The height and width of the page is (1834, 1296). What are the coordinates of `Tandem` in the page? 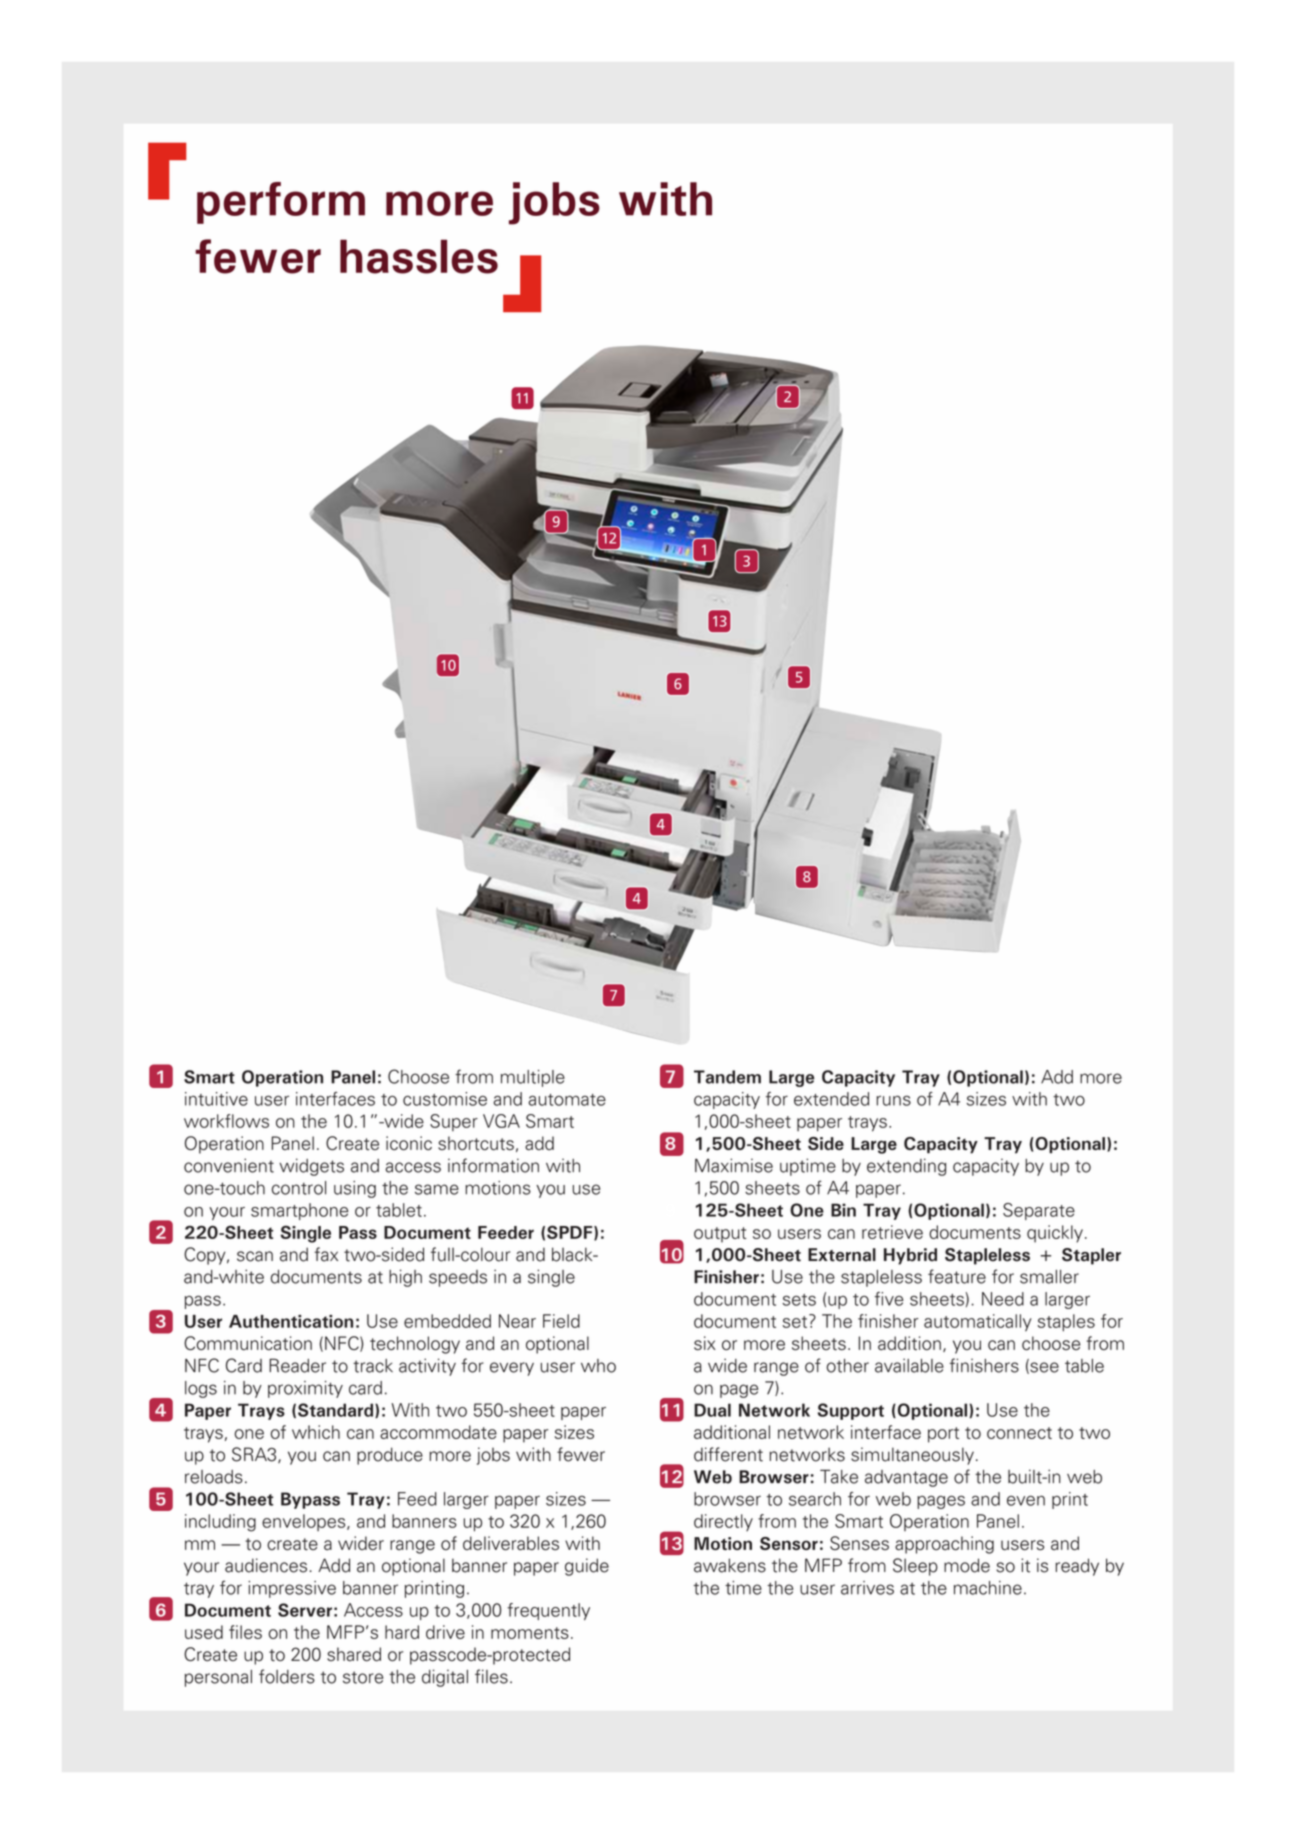 It's located at (727, 1077).
